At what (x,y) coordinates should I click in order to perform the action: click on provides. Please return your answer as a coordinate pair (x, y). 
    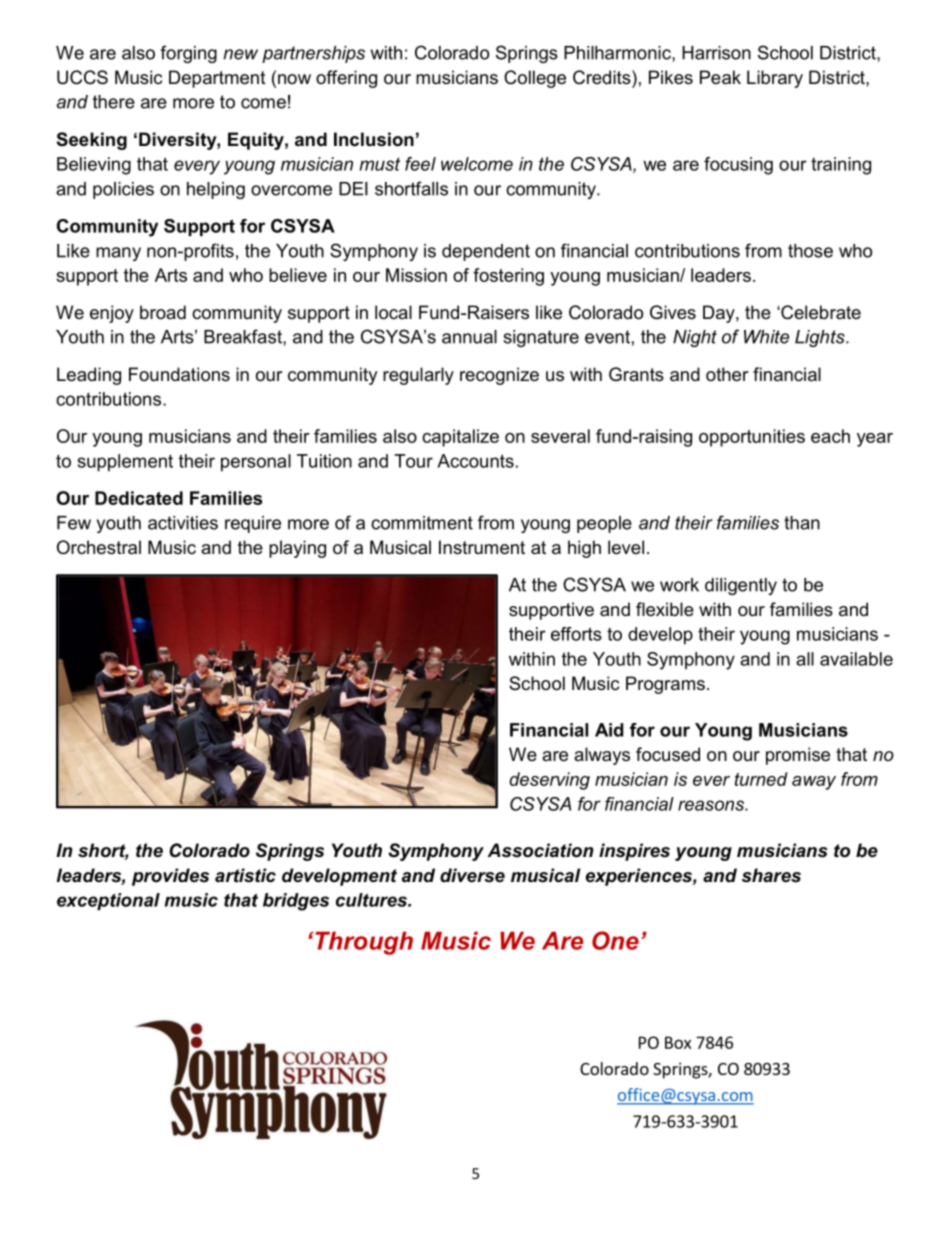
    Looking at the image, I should click on (170, 877).
